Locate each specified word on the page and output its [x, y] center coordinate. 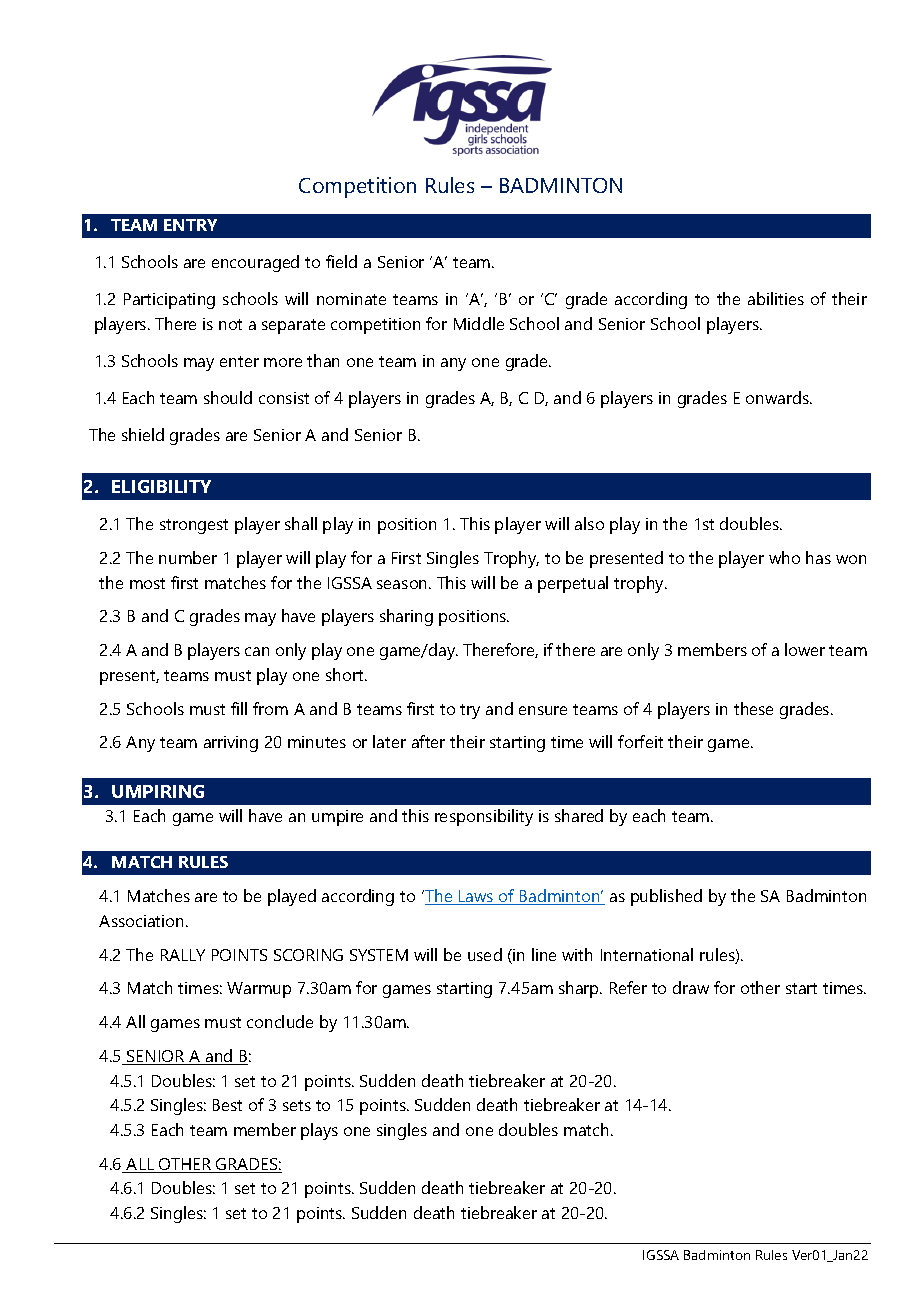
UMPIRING [158, 791]
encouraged [255, 263]
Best [227, 1105]
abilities [776, 298]
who [784, 557]
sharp [580, 989]
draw [691, 987]
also [589, 523]
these [753, 708]
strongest [194, 526]
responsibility [484, 817]
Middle [479, 323]
